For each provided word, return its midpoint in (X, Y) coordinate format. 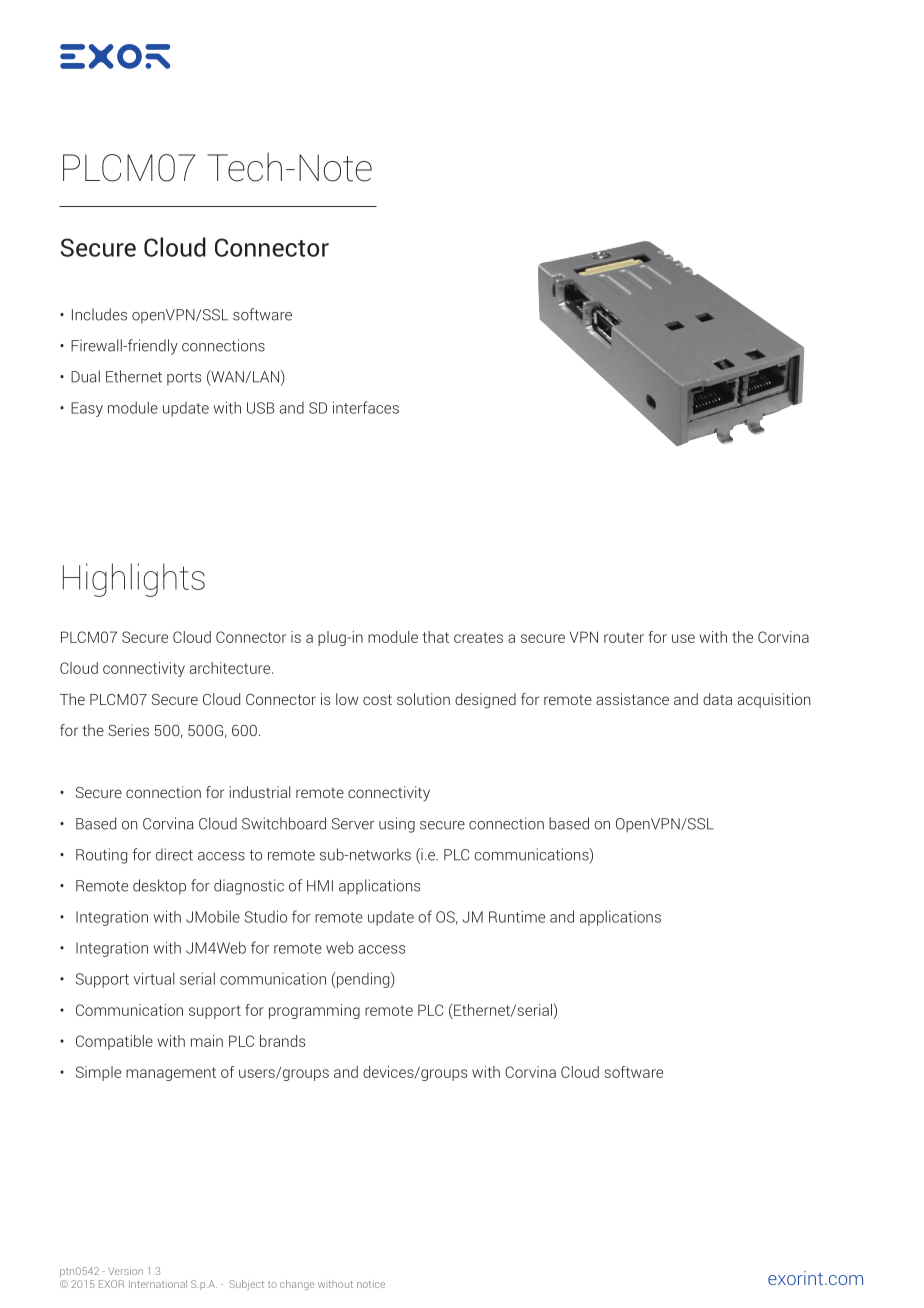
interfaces (366, 407)
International (158, 1284)
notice (371, 1284)
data (717, 699)
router (624, 637)
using (397, 825)
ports (184, 379)
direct (174, 854)
